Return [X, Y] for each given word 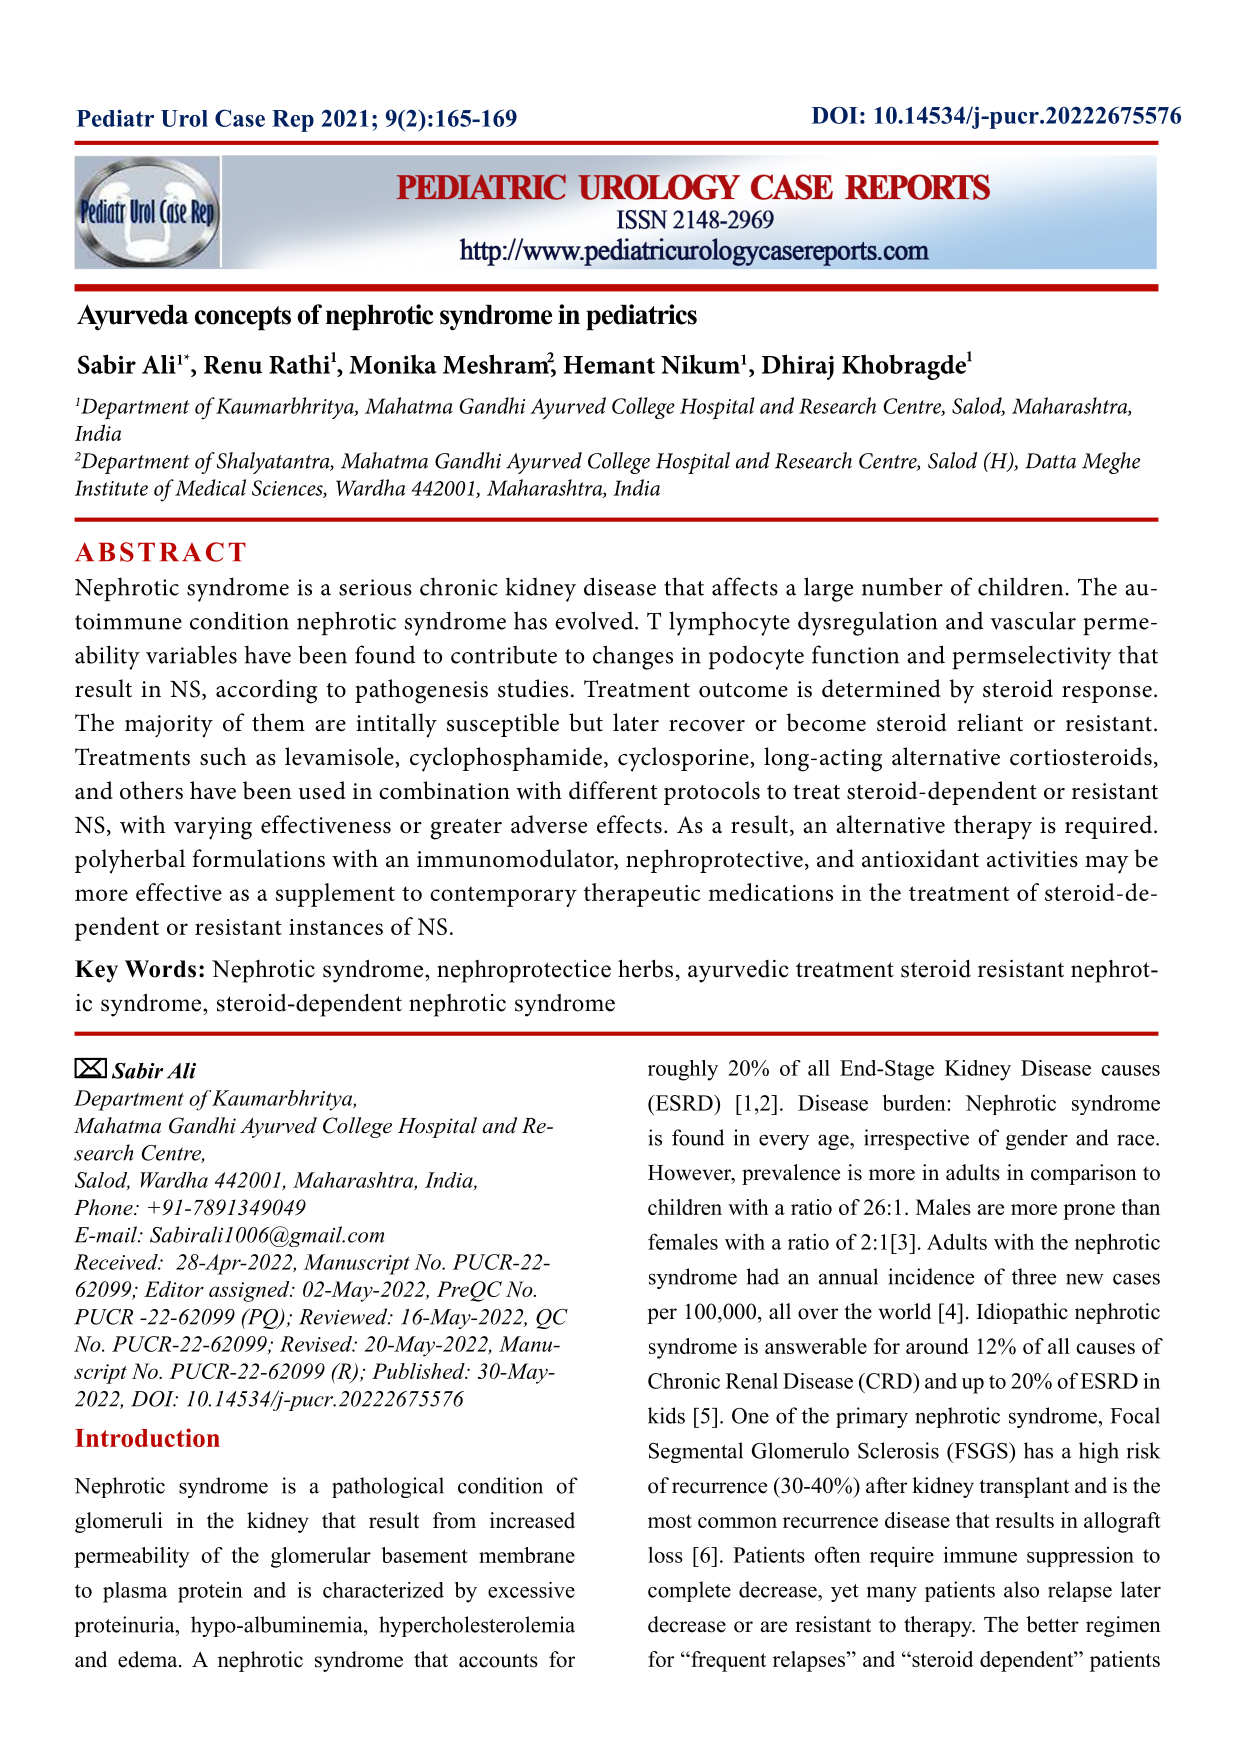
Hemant [609, 365]
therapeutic [642, 895]
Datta [1050, 461]
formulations [259, 858]
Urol [184, 118]
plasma [135, 1592]
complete [689, 1591]
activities [1032, 859]
